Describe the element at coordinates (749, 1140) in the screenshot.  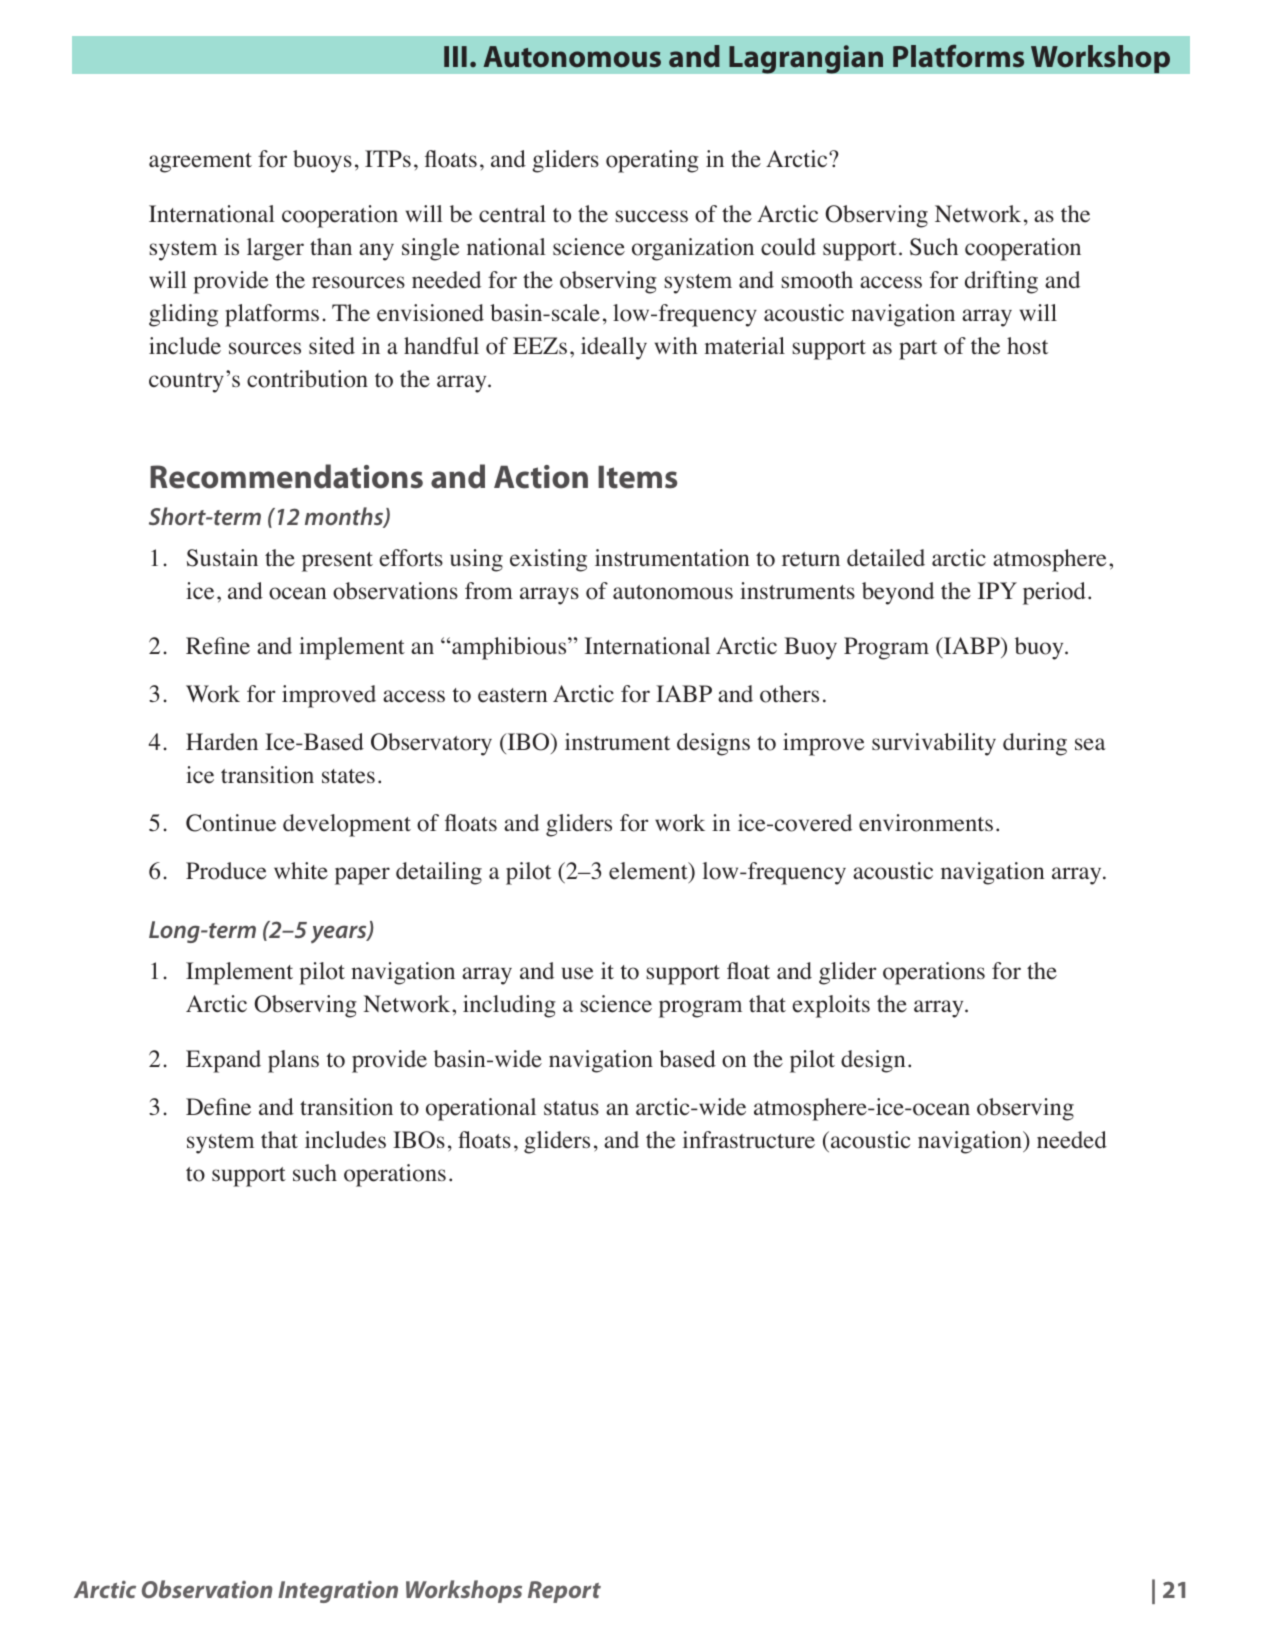
I see `infrastructure` at that location.
